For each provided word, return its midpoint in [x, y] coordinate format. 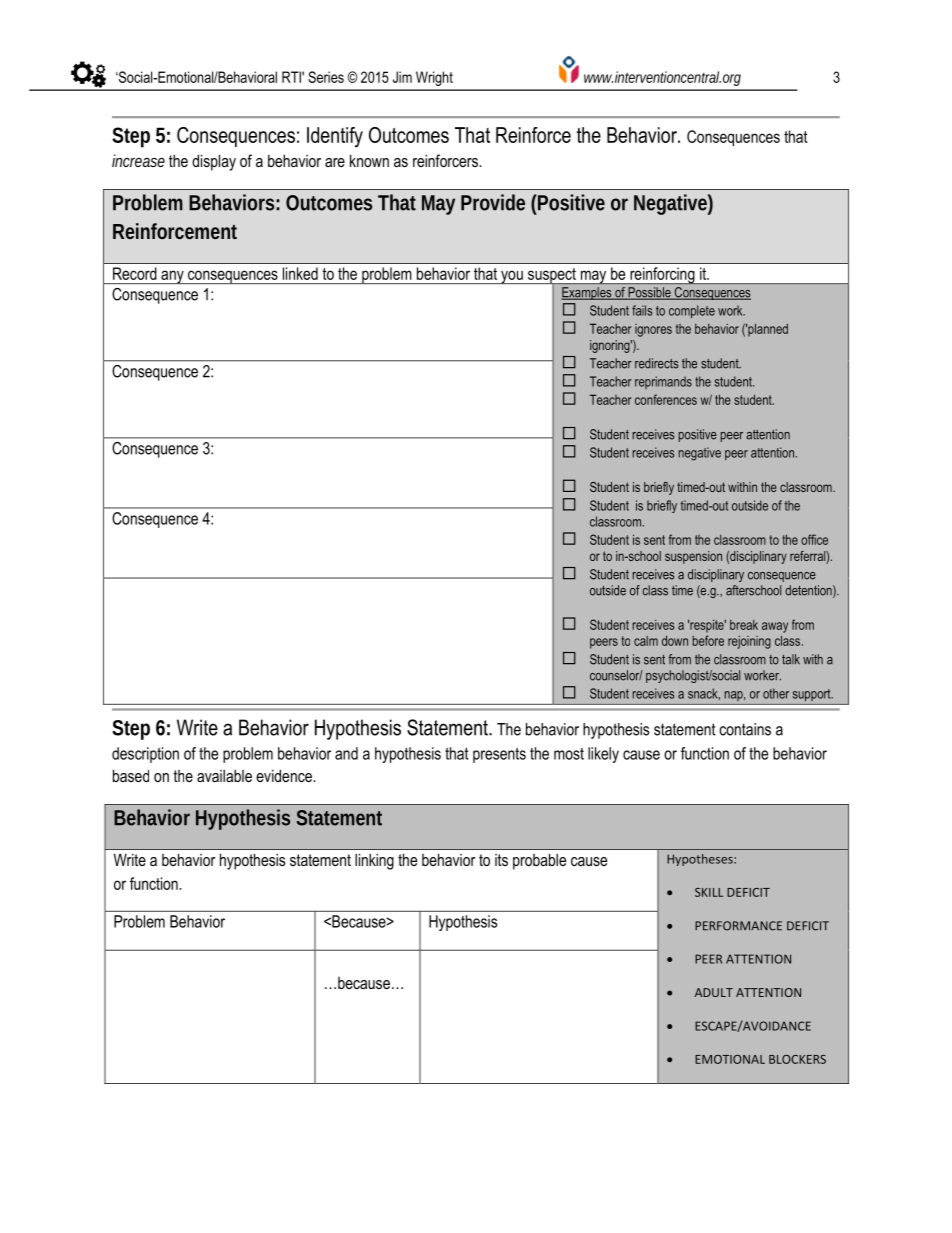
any [172, 277]
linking [374, 861]
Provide [493, 202]
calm [646, 641]
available [224, 775]
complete [692, 311]
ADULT [714, 992]
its [501, 860]
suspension [693, 557]
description [145, 755]
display [214, 162]
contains [745, 729]
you [512, 277]
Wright [434, 78]
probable [539, 861]
